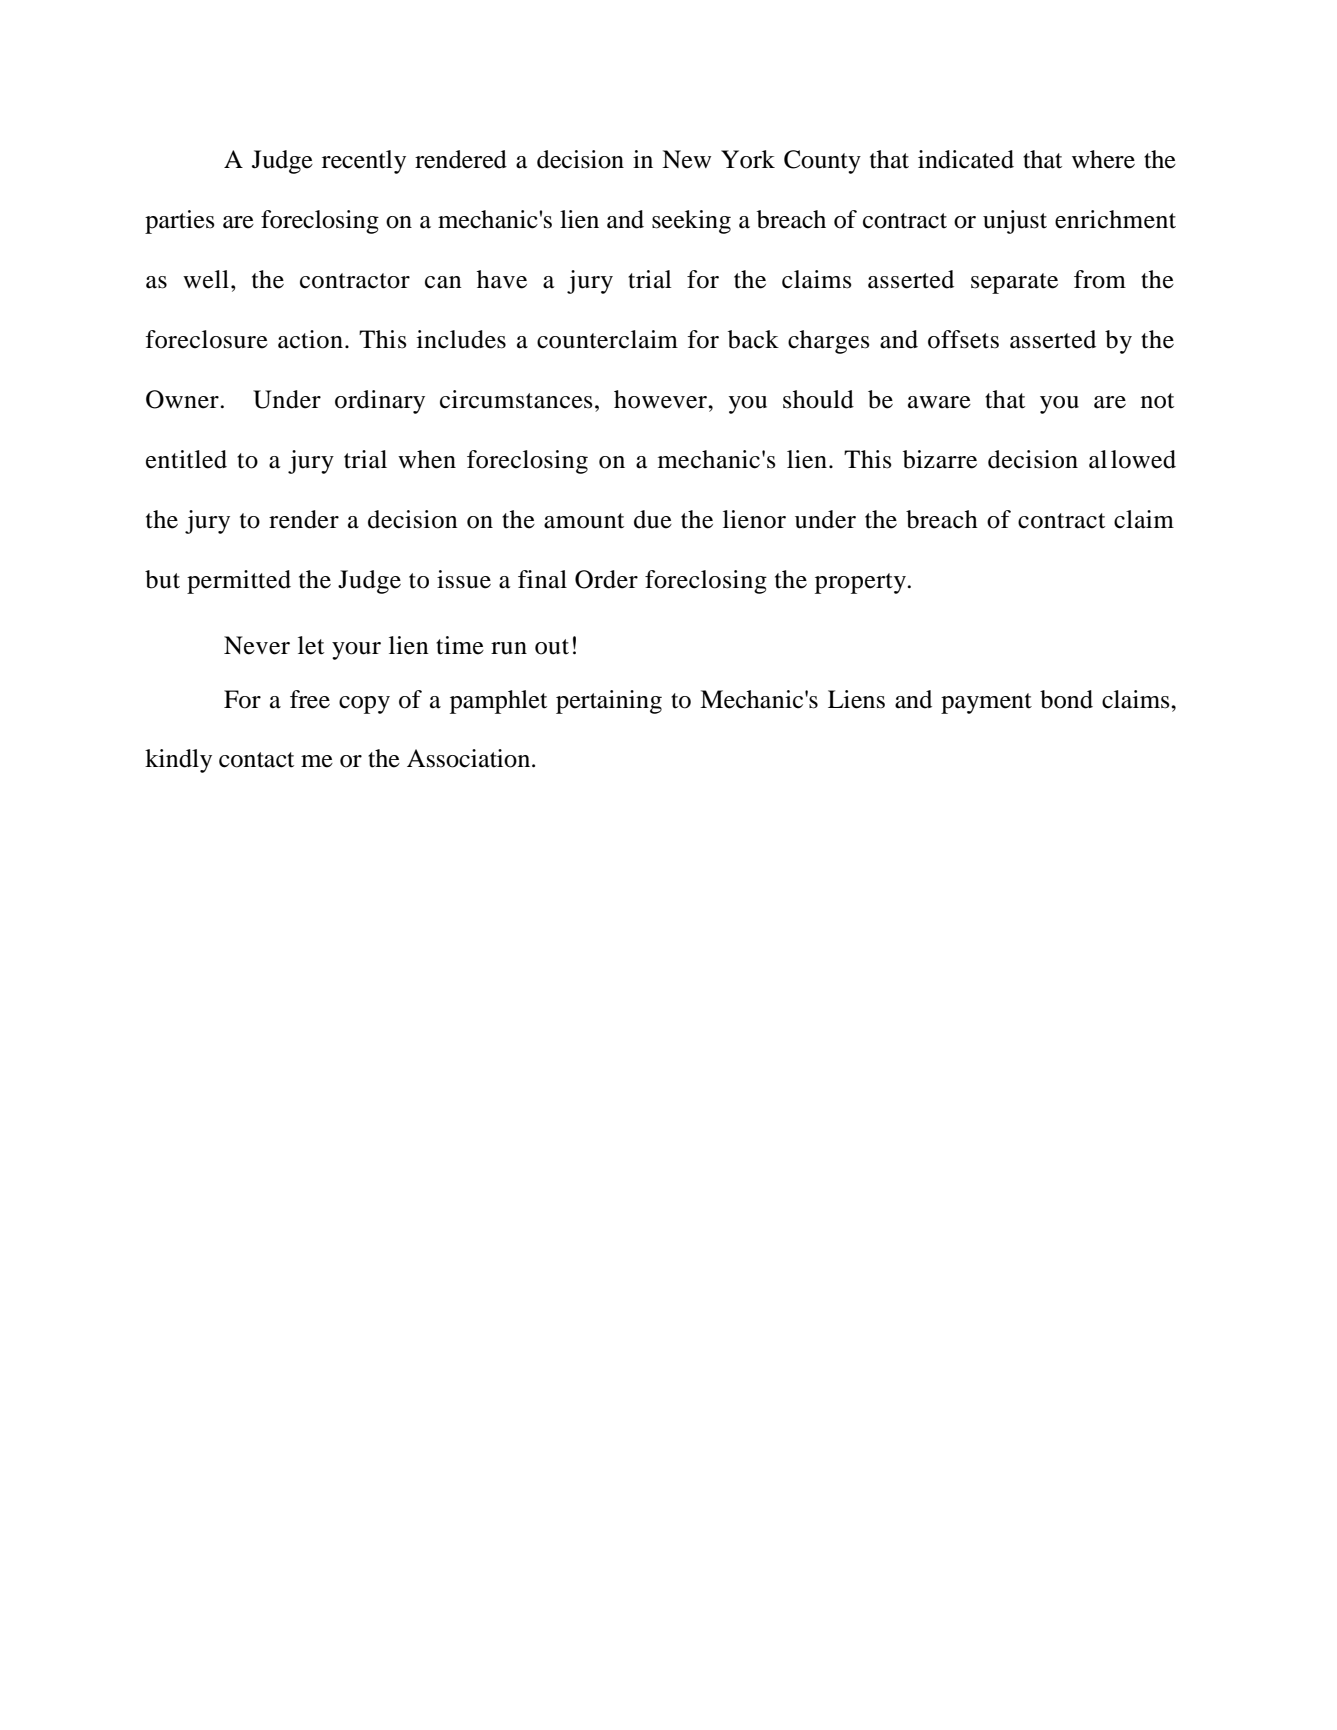  Describe the element at coordinates (1103, 159) in the screenshot. I see `where` at that location.
